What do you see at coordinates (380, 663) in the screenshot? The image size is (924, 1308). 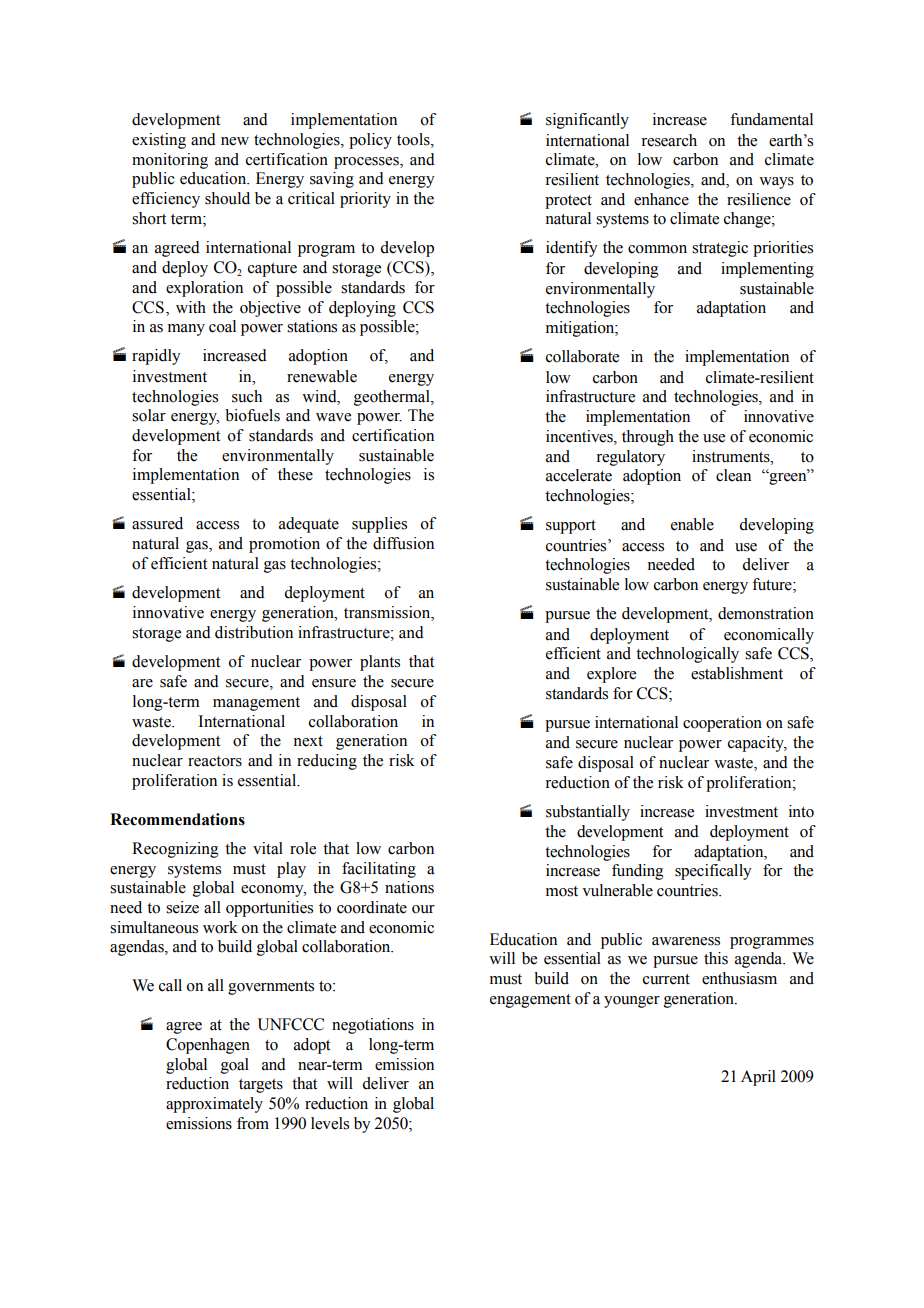 I see `plants` at bounding box center [380, 663].
